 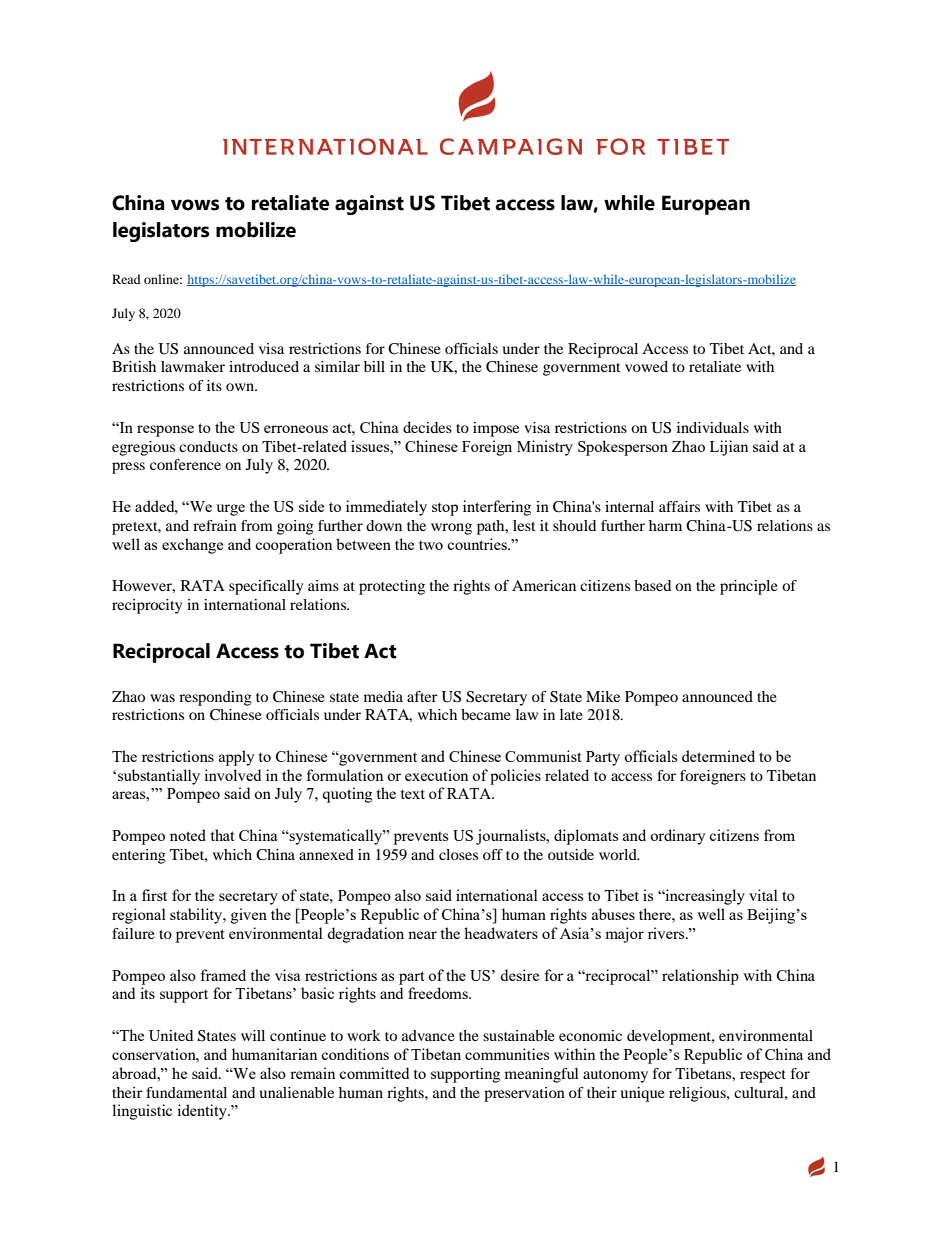 I want to click on vowed, so click(x=646, y=366).
